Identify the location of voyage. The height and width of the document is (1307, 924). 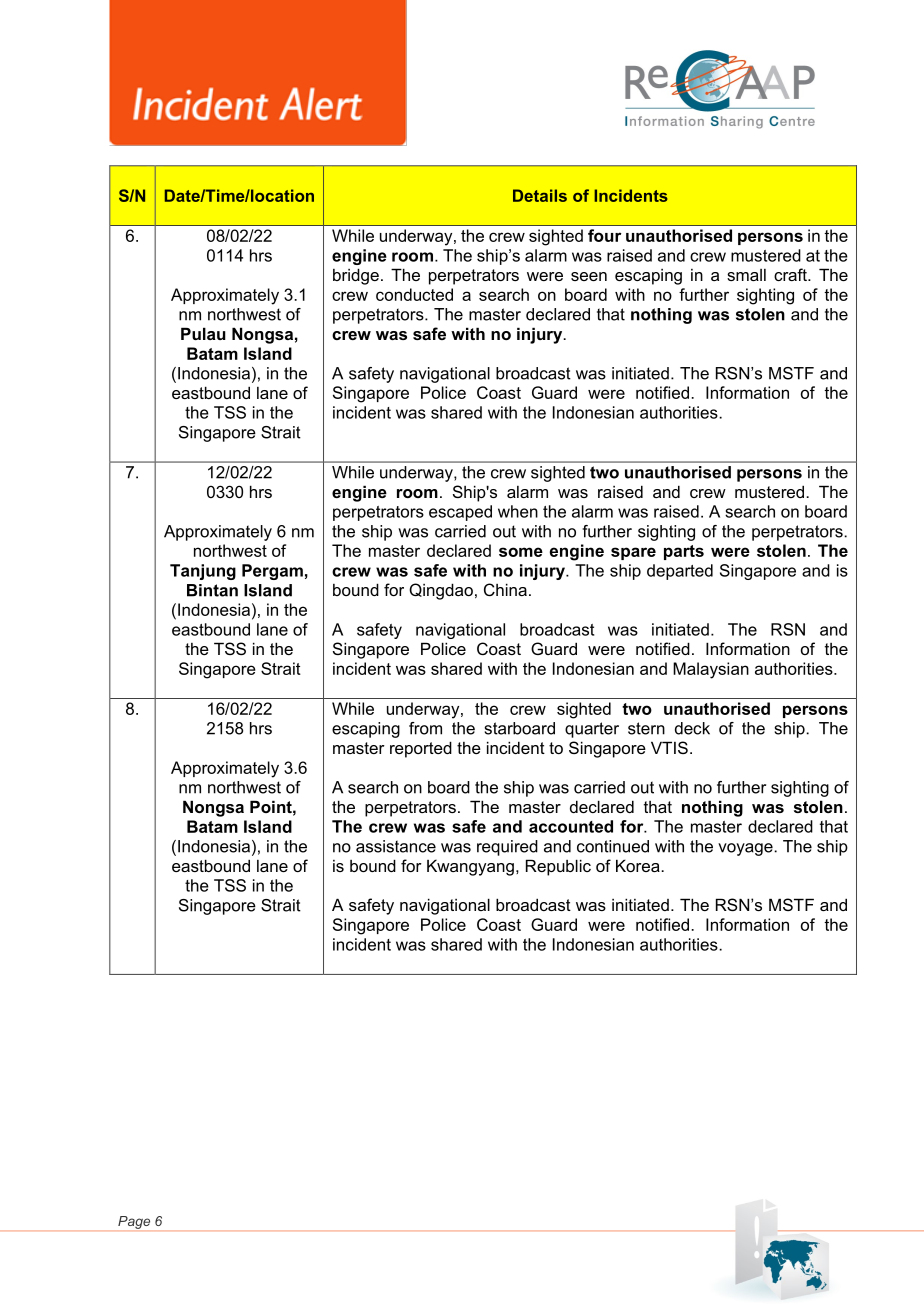
(746, 849).
